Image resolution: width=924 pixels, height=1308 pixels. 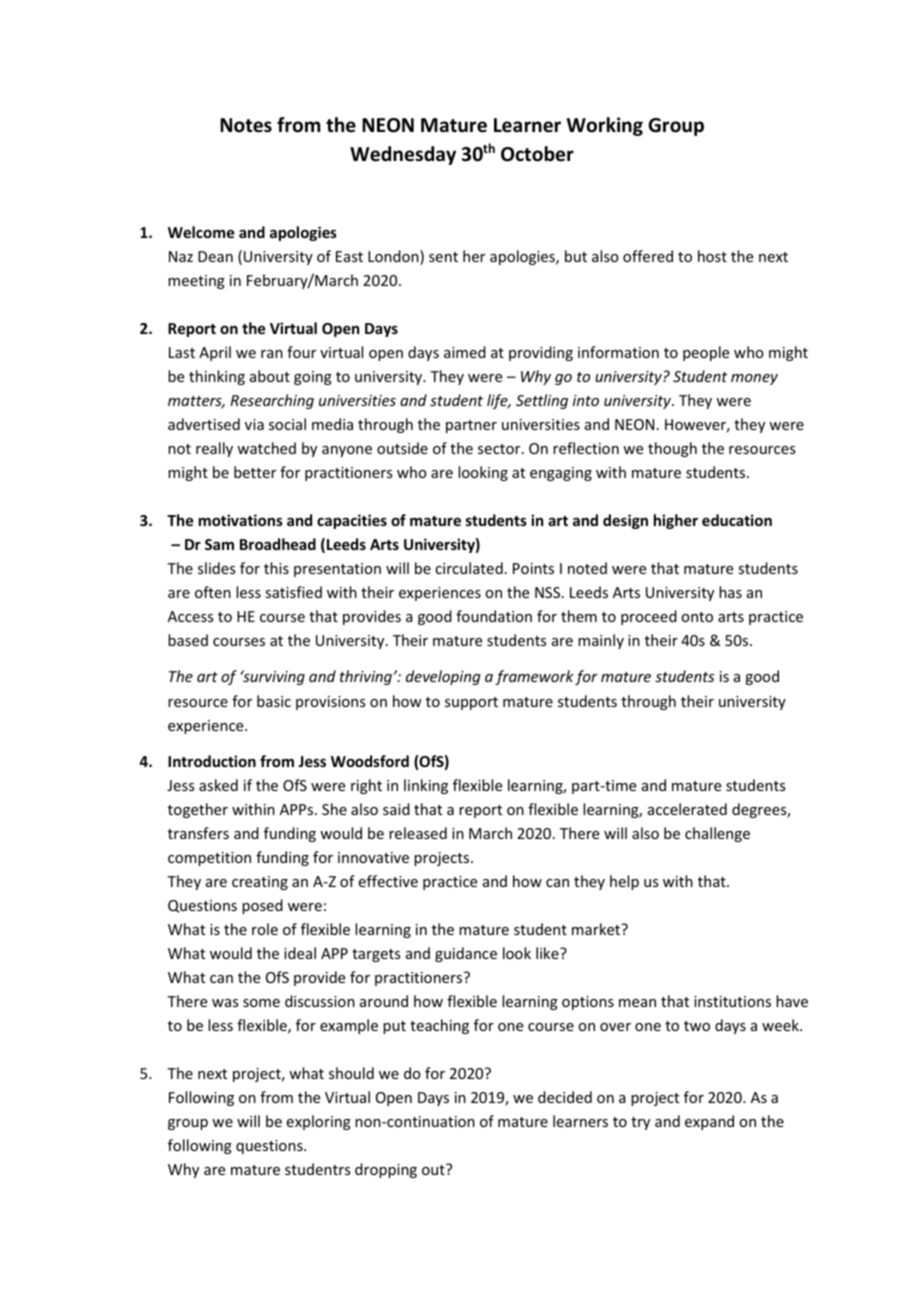 What do you see at coordinates (717, 834) in the screenshot?
I see `challenge` at bounding box center [717, 834].
